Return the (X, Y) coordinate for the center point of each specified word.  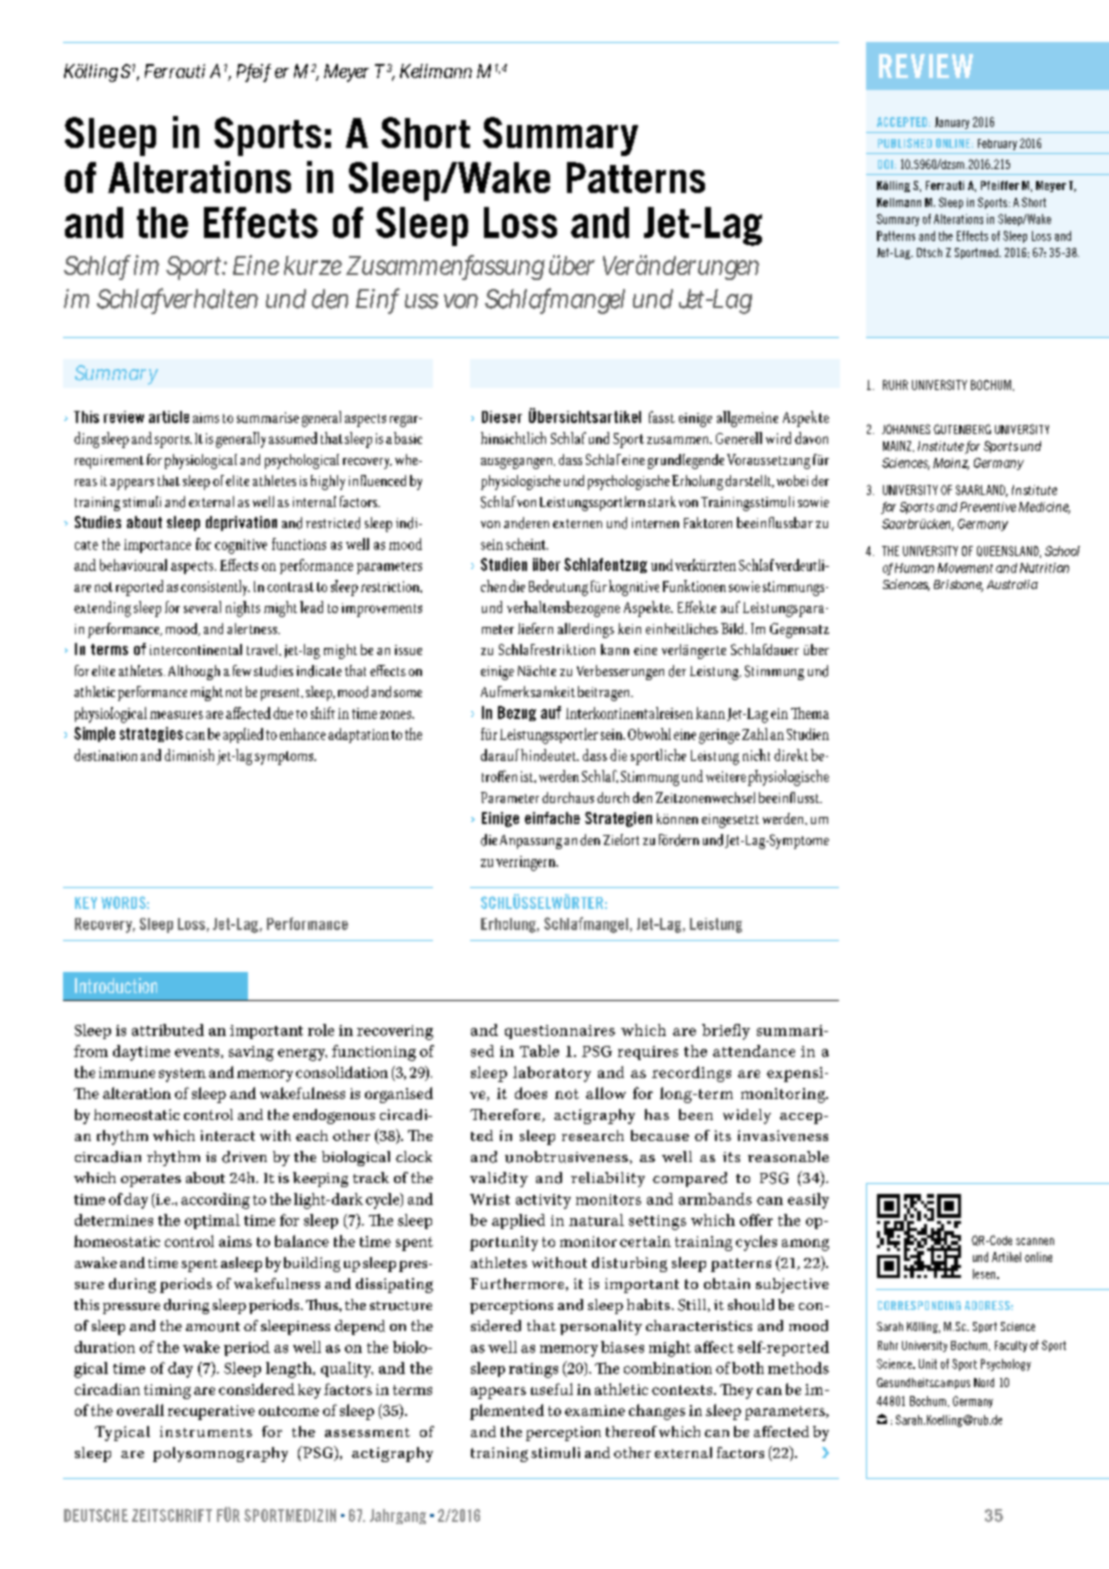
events (198, 1052)
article (169, 417)
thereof (631, 1431)
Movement (965, 568)
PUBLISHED (905, 143)
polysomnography (220, 1454)
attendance (754, 1051)
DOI (885, 164)
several (202, 607)
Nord (984, 1382)
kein (629, 628)
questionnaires (560, 1032)
